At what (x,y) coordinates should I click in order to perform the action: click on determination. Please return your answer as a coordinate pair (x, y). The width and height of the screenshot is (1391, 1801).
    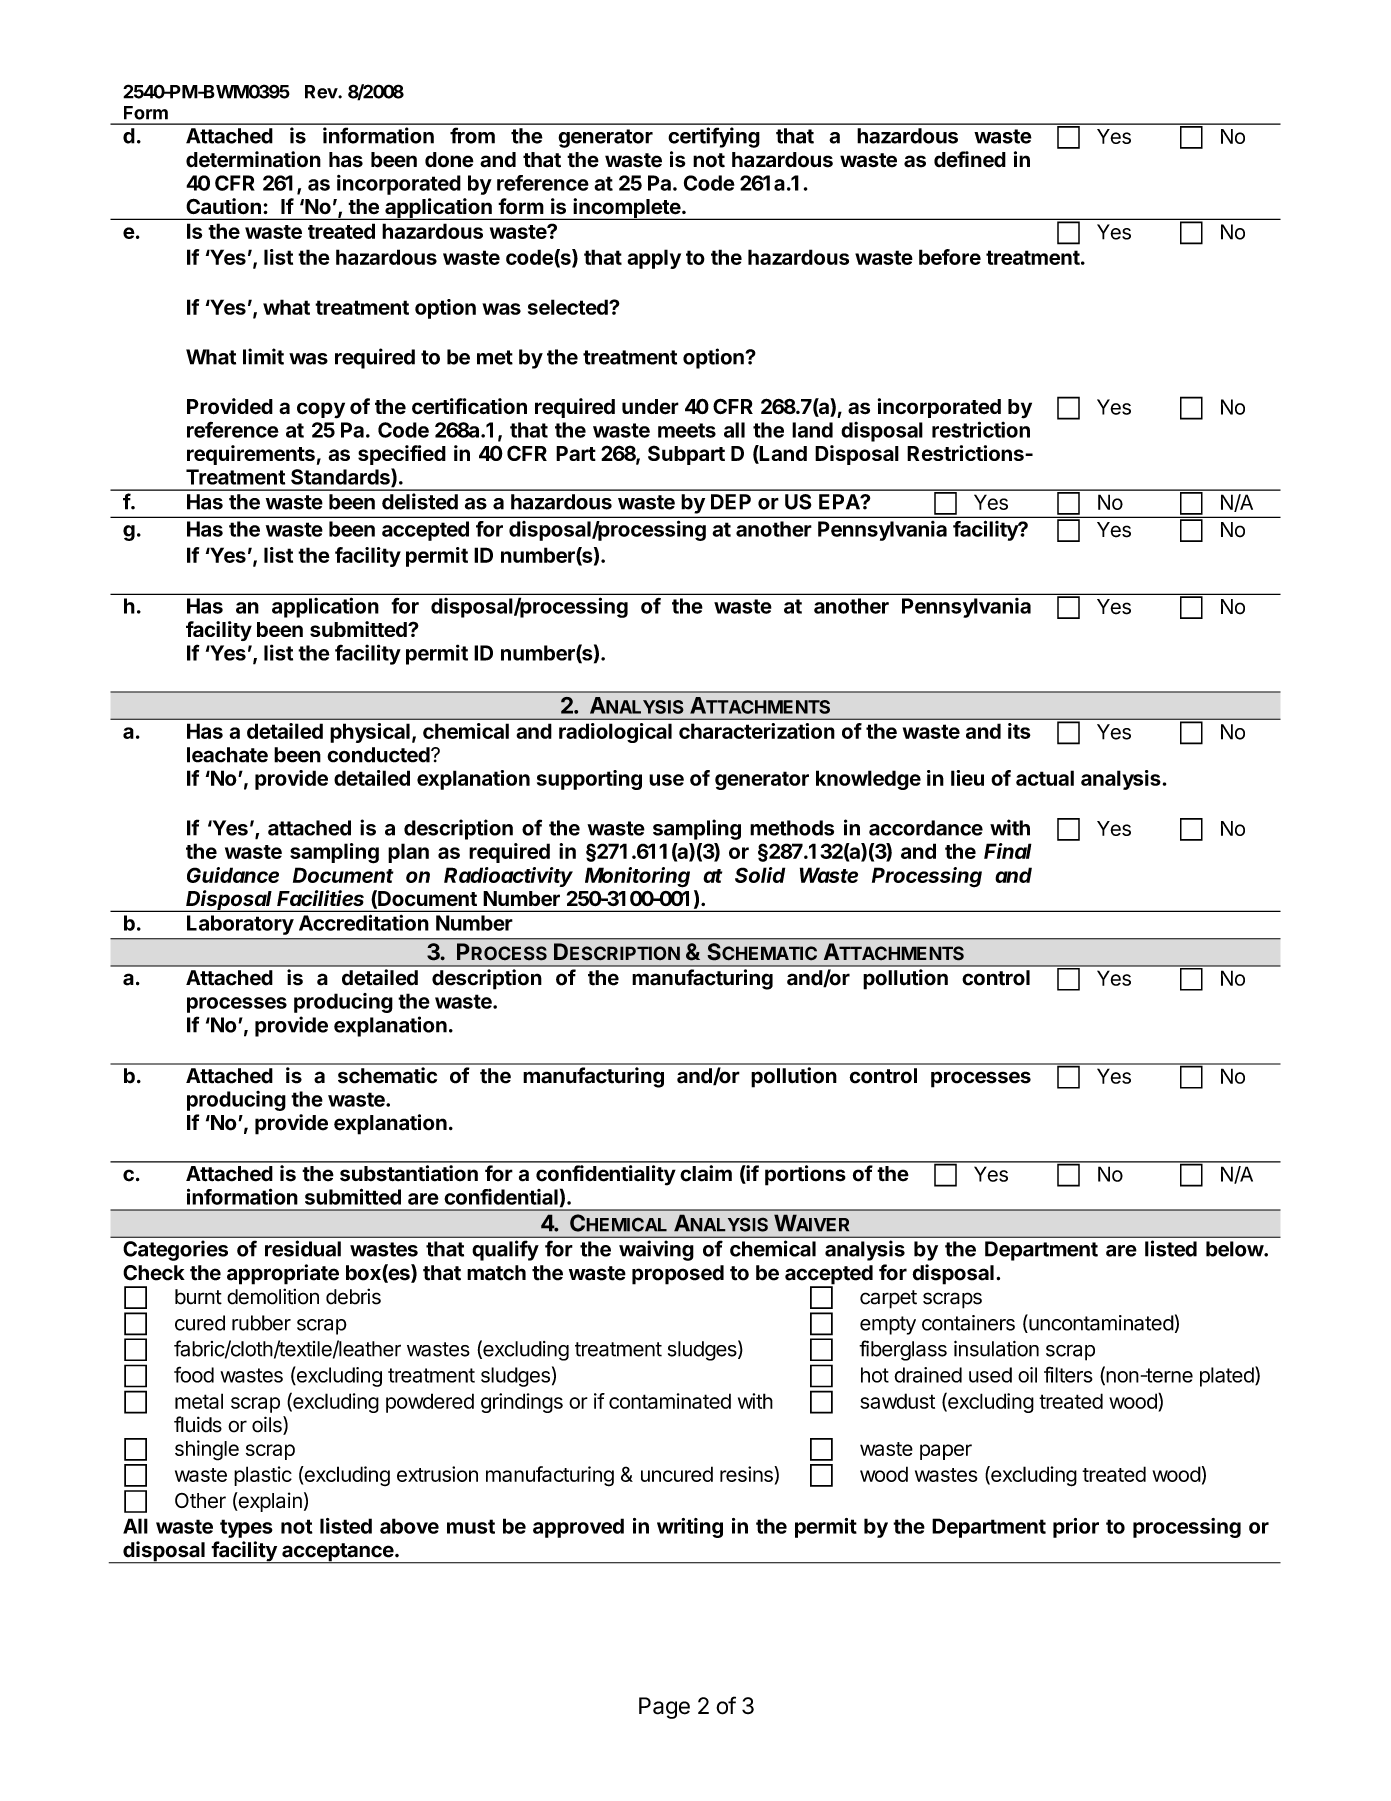
    Looking at the image, I should click on (253, 159).
